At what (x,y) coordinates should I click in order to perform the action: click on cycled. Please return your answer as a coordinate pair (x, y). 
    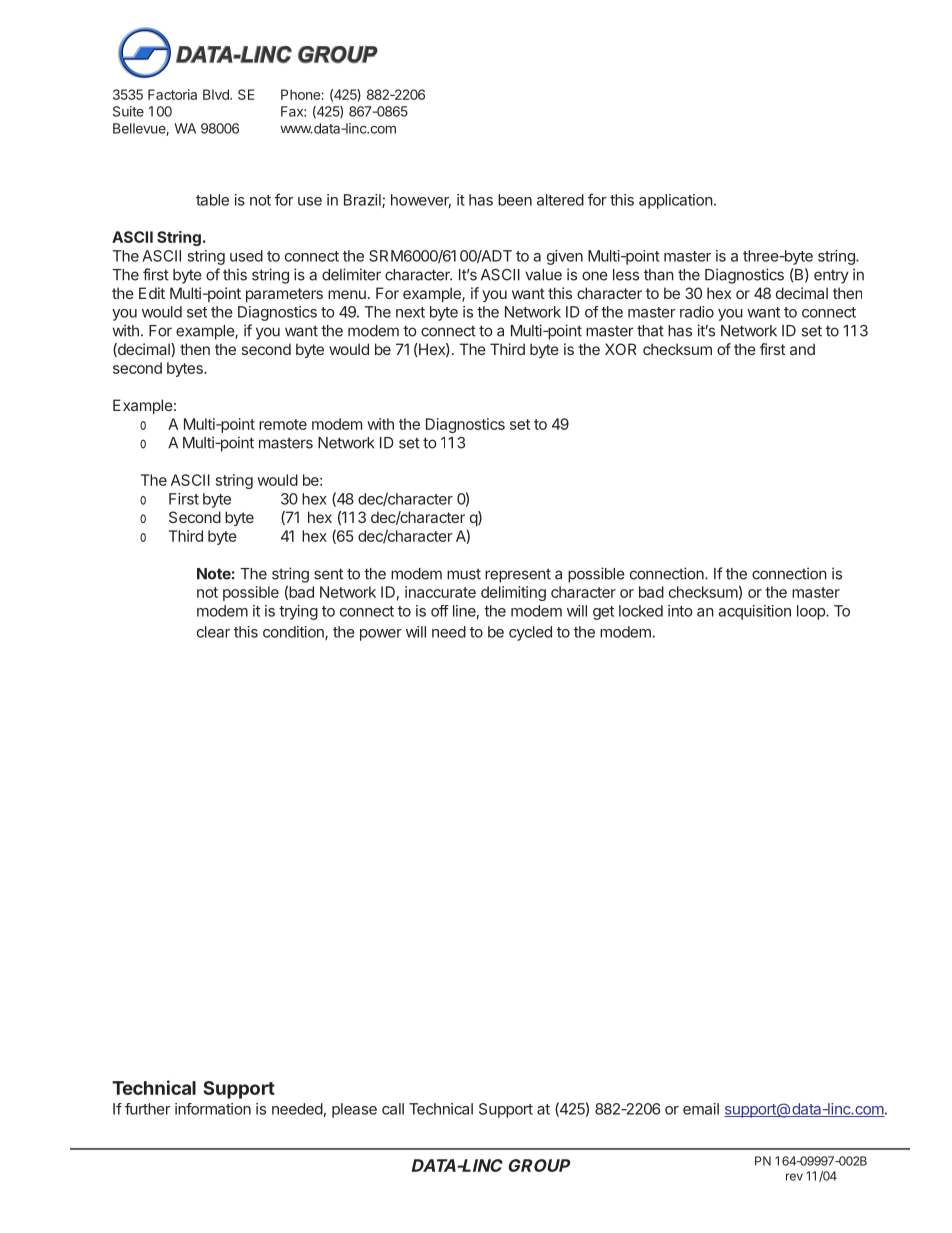
    Looking at the image, I should click on (530, 633).
